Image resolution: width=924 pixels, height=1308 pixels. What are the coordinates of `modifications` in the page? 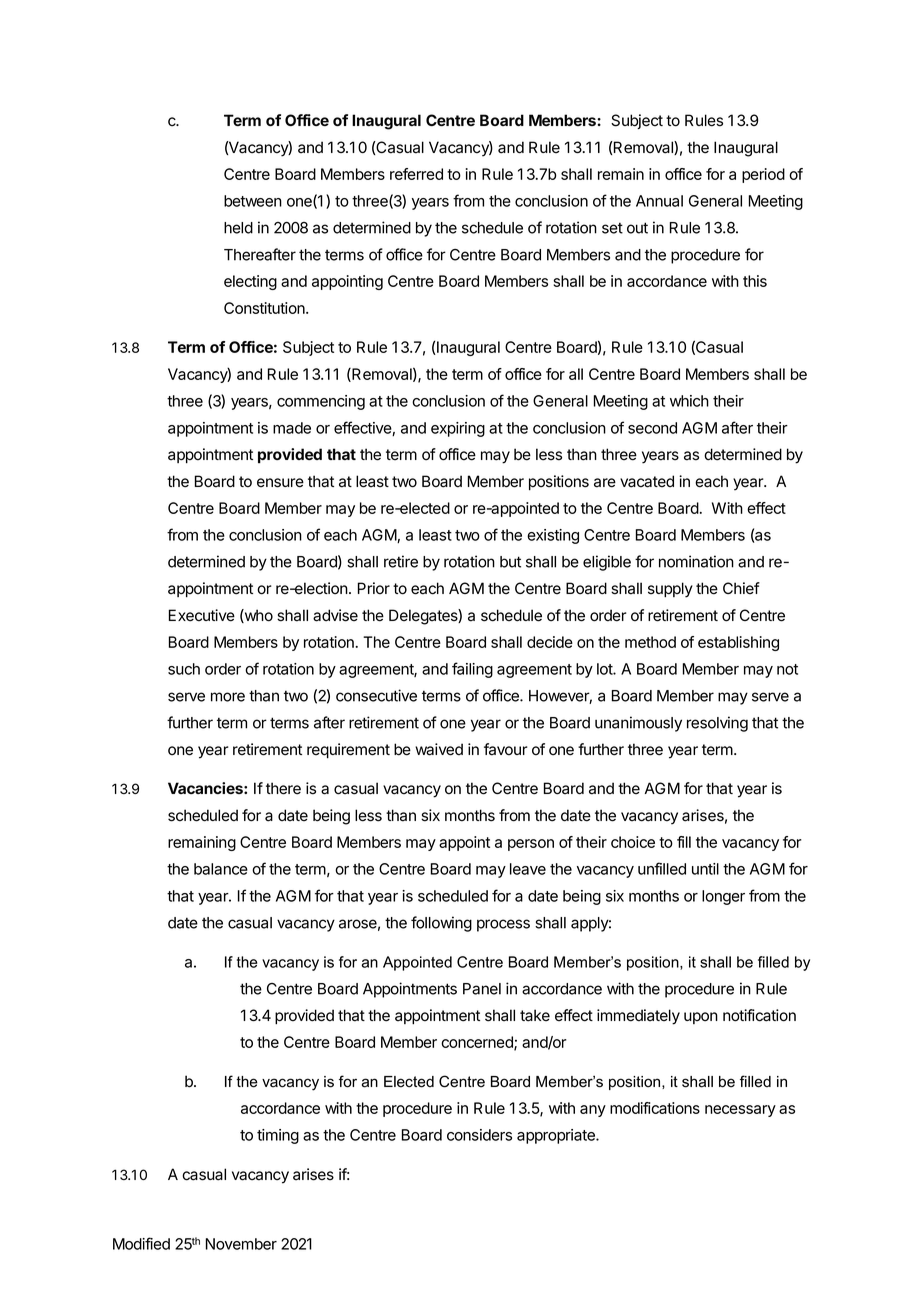 It's located at (655, 1108).
